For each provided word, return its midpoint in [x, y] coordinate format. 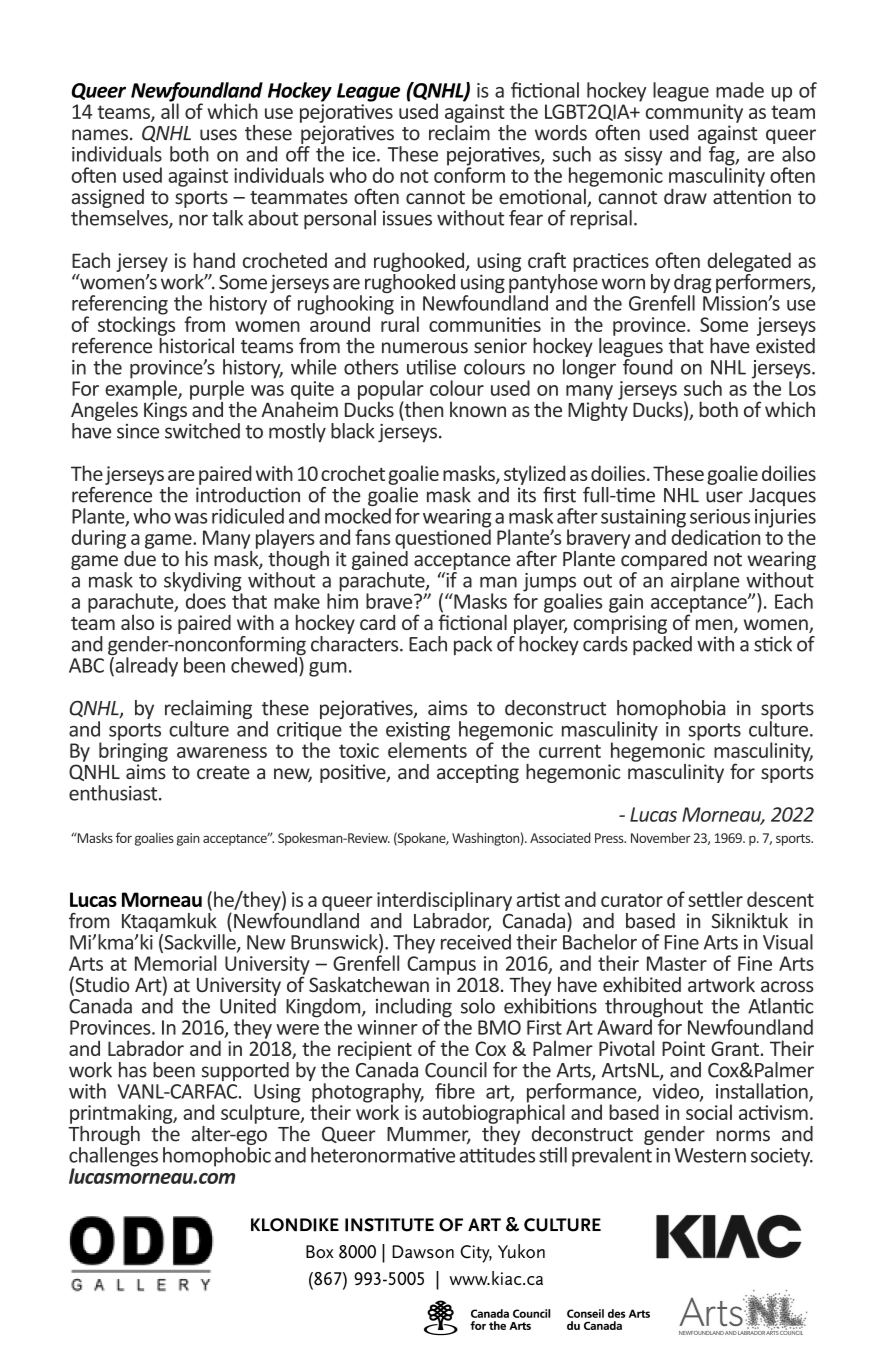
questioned [443, 538]
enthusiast [114, 793]
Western [710, 1155]
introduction [248, 493]
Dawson [423, 1252]
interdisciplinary [444, 901]
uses [218, 135]
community [694, 113]
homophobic [217, 1155]
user [724, 497]
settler [715, 899]
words [561, 133]
